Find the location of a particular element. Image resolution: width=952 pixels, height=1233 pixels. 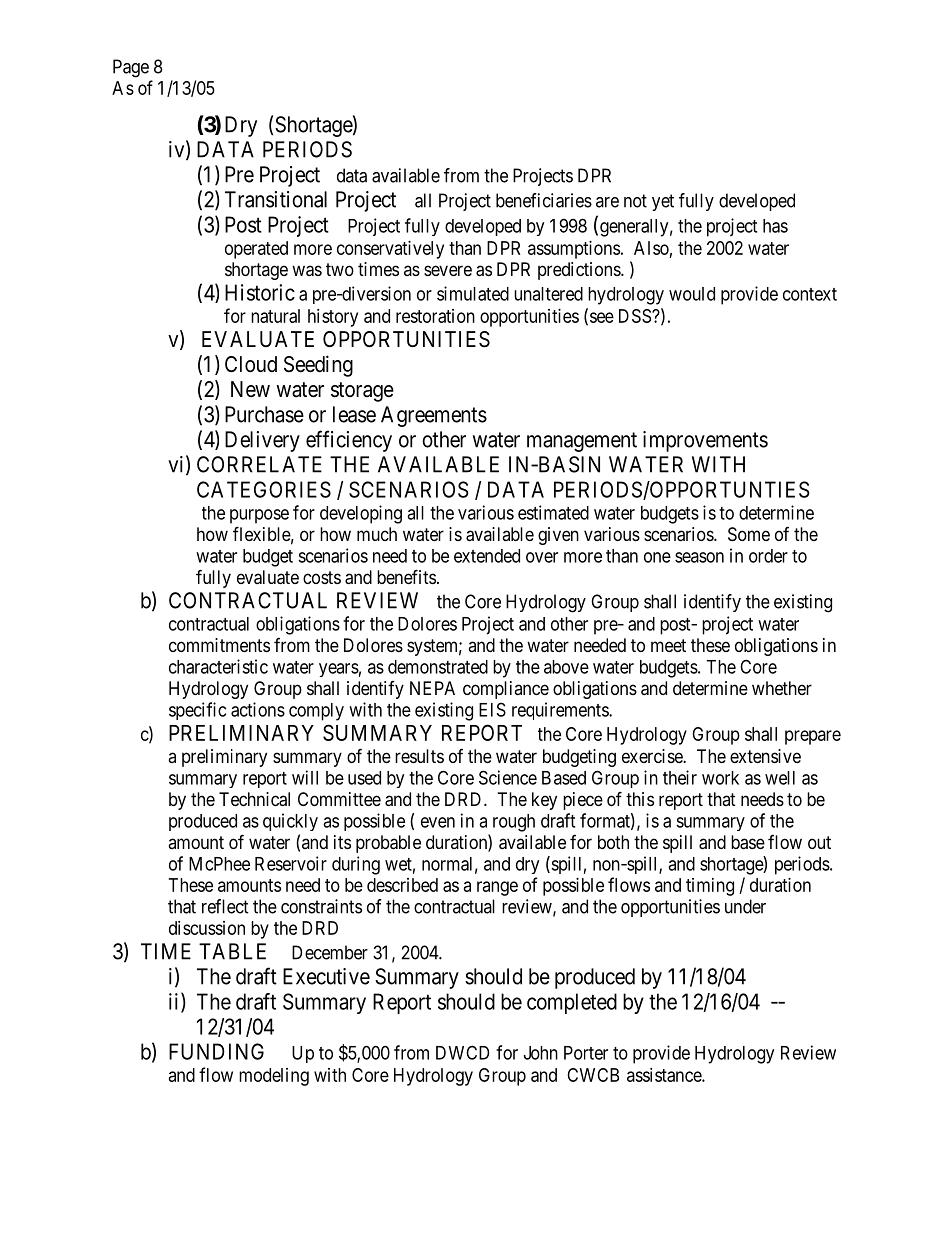

simulated is located at coordinates (473, 293).
